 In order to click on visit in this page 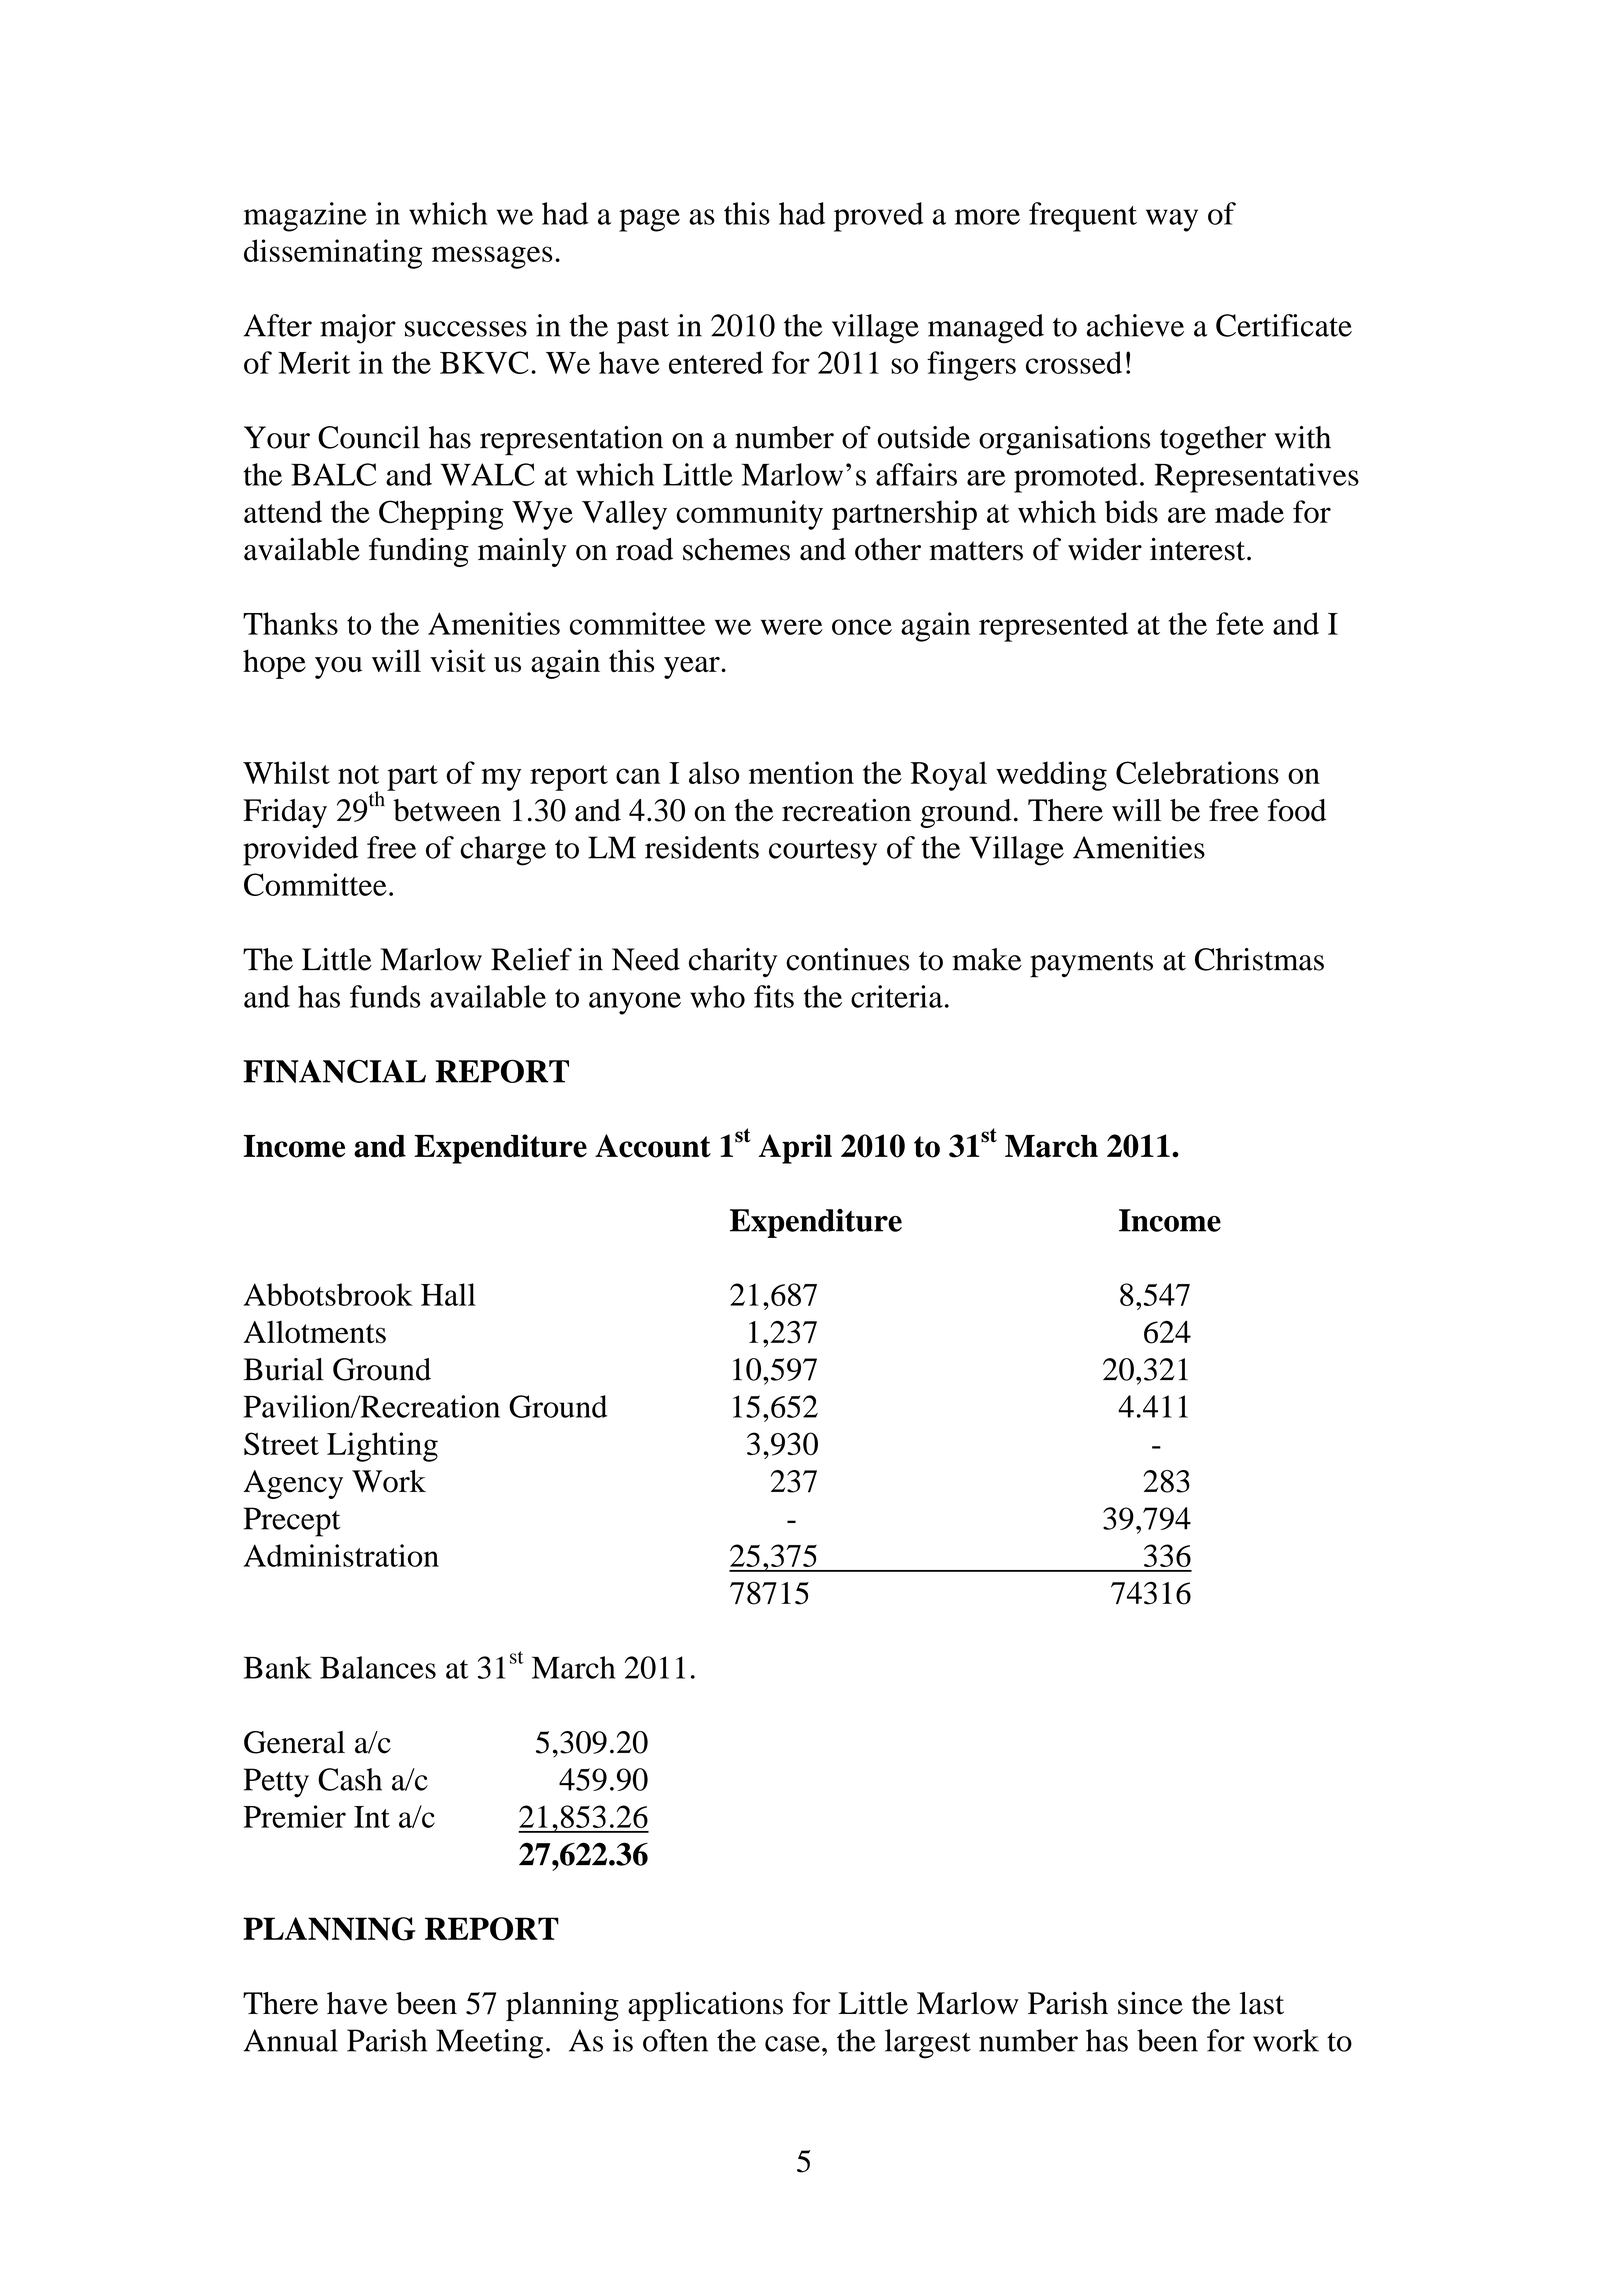, I will do `click(458, 661)`.
